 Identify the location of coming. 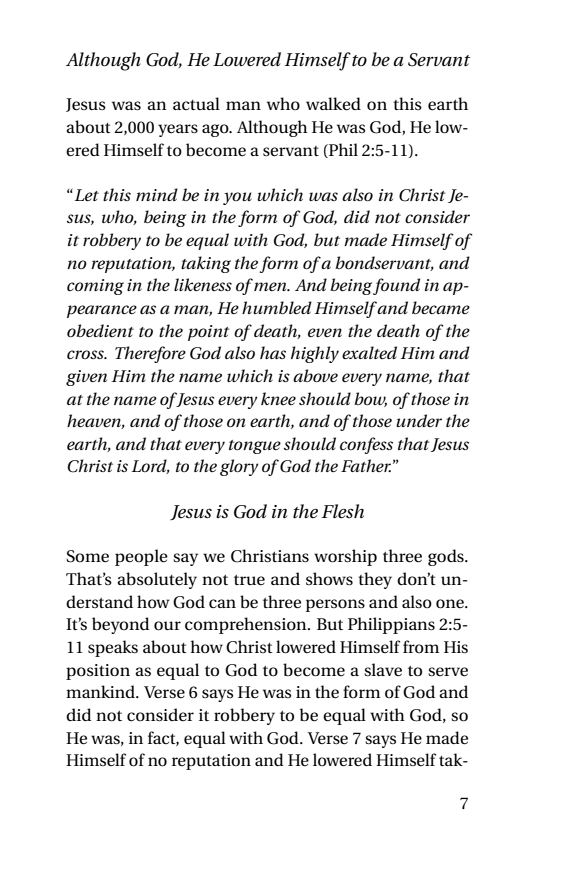
(95, 287).
